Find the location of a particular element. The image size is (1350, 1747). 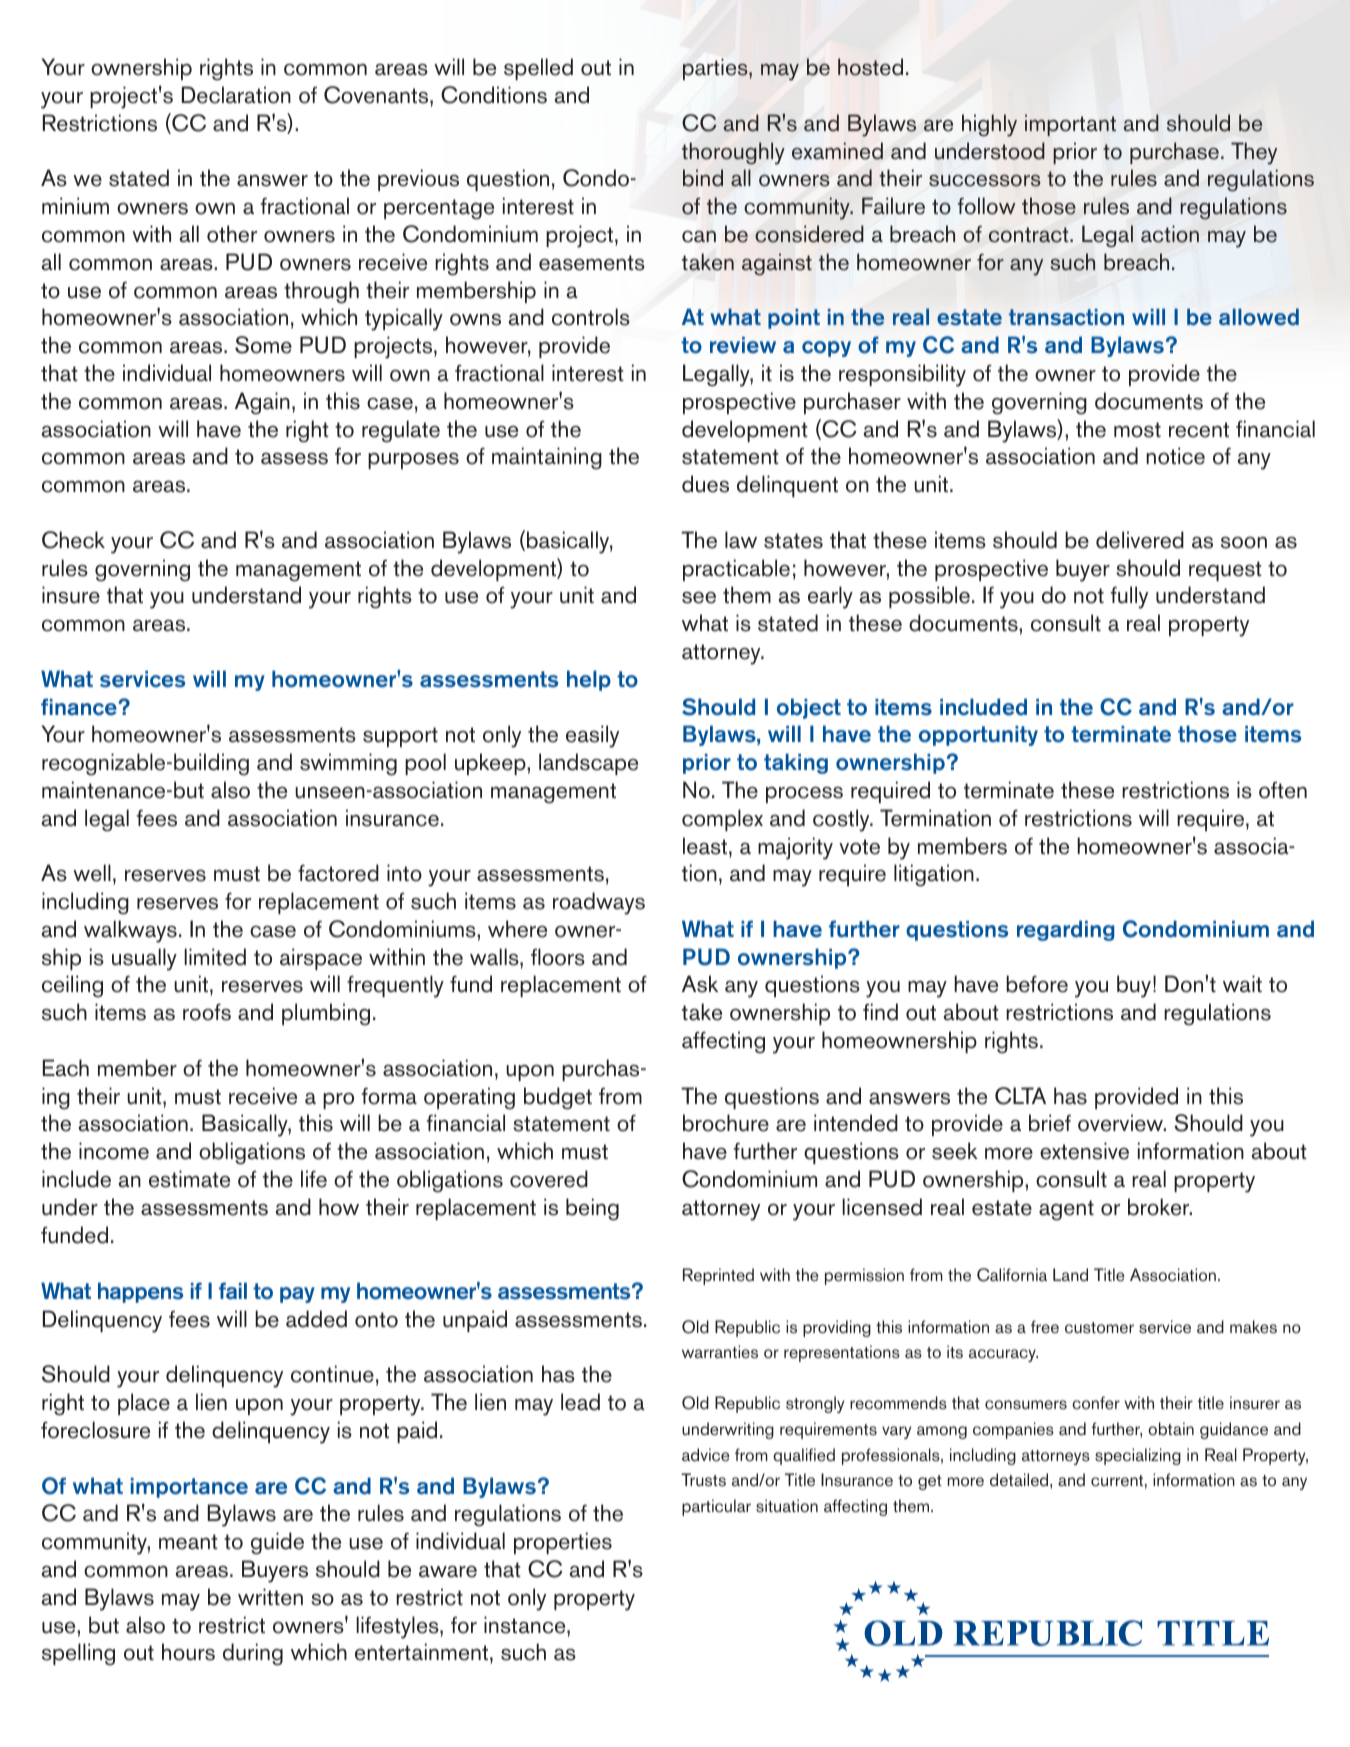

regarding is located at coordinates (1066, 930).
